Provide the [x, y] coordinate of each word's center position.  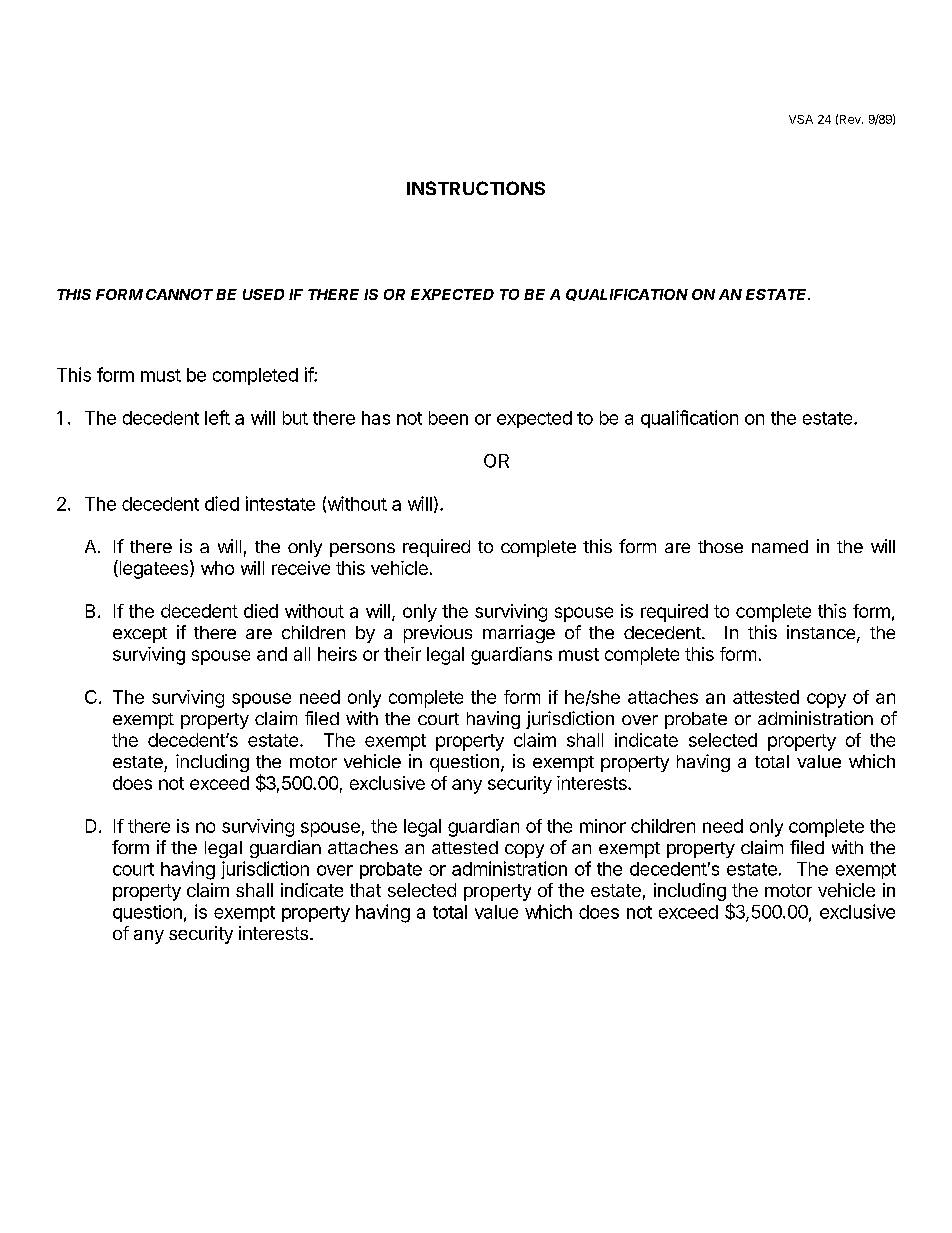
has [376, 418]
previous [438, 634]
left [217, 417]
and [272, 654]
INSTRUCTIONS [476, 188]
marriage [519, 634]
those [720, 546]
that [365, 890]
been [448, 418]
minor [603, 826]
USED [263, 294]
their [402, 654]
